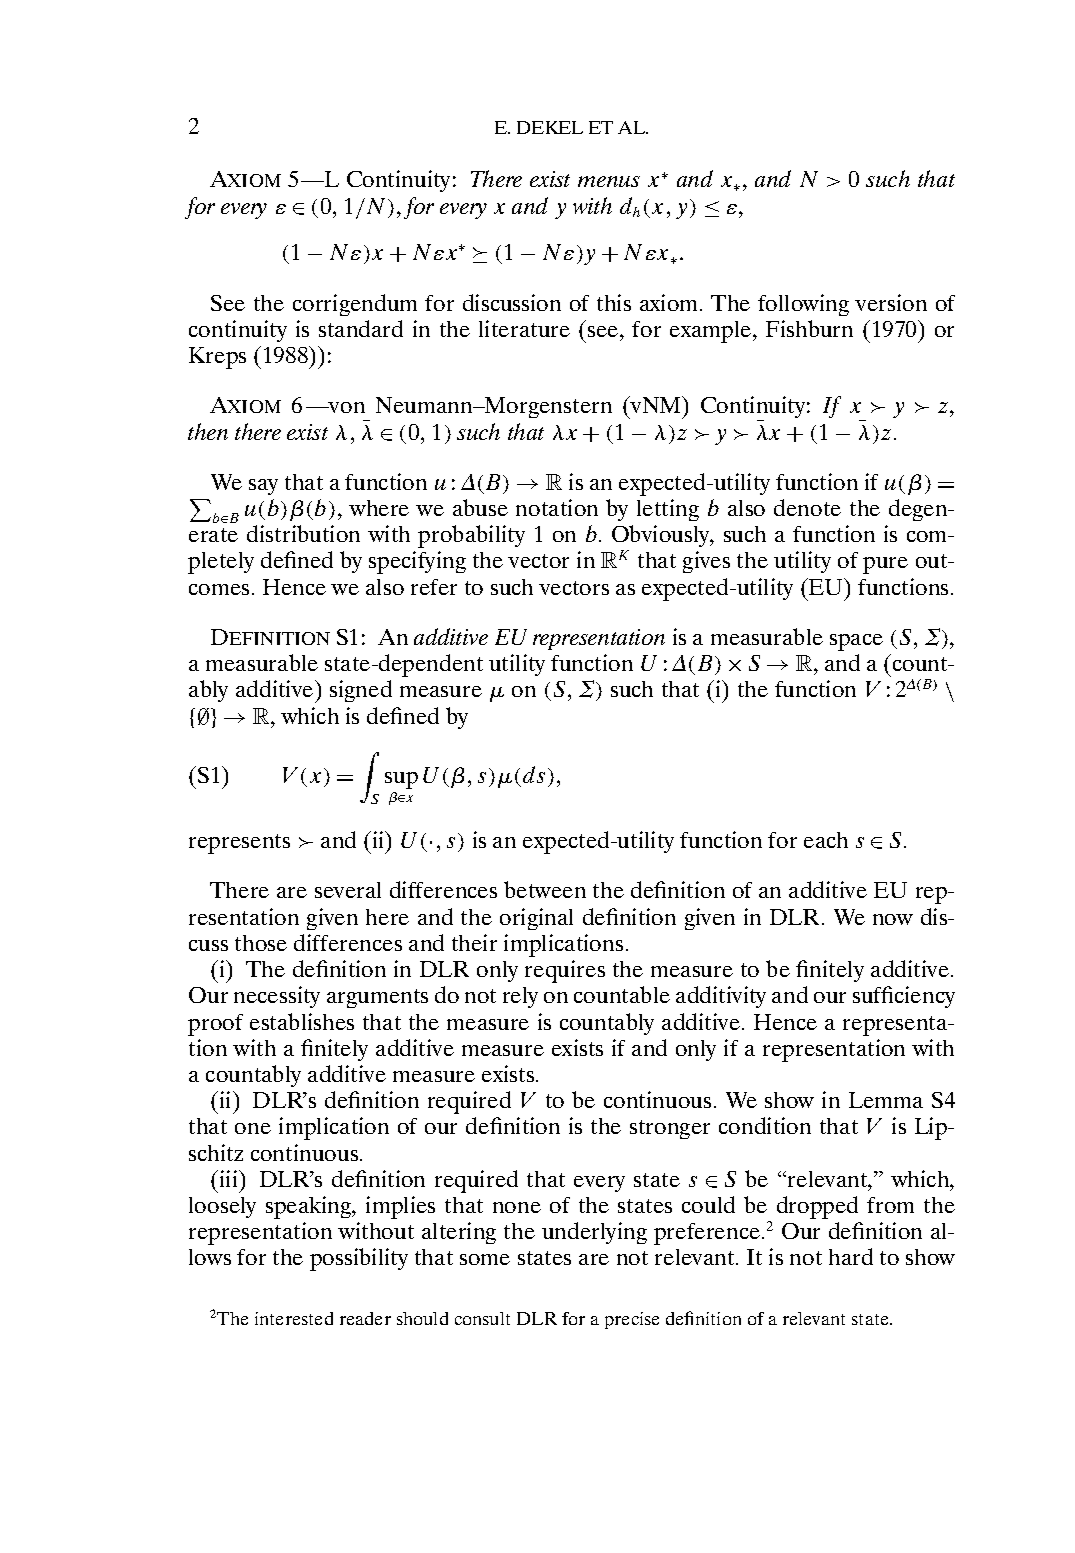 This page has height=1553, width=1075. I want to click on underlying, so click(594, 1233).
